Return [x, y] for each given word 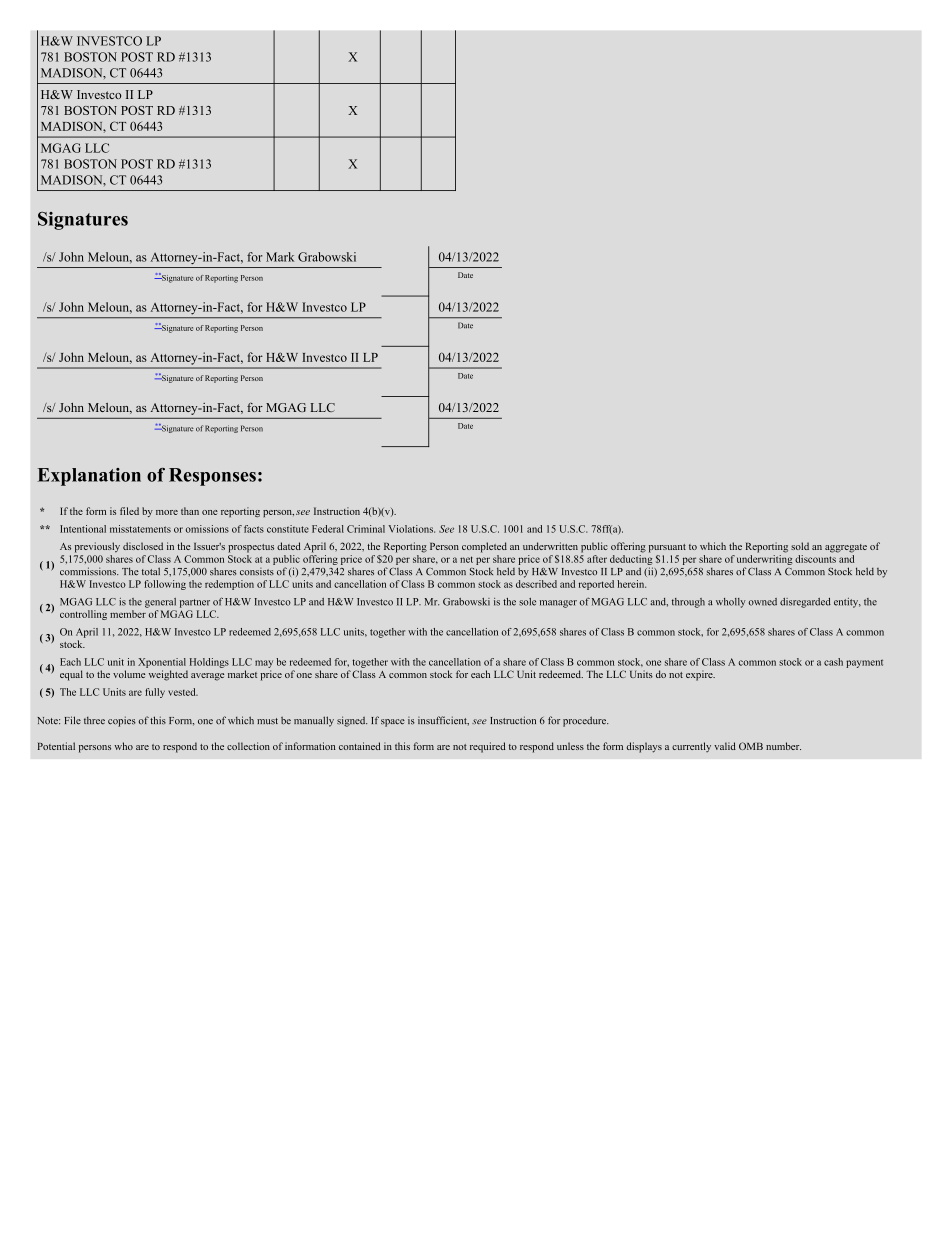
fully [155, 693]
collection [248, 746]
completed [484, 547]
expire [700, 675]
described [536, 584]
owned [763, 602]
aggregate [846, 548]
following [165, 585]
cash [833, 662]
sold [800, 546]
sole [527, 602]
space [393, 723]
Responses [212, 477]
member [128, 614]
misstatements [140, 529]
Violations [411, 529]
